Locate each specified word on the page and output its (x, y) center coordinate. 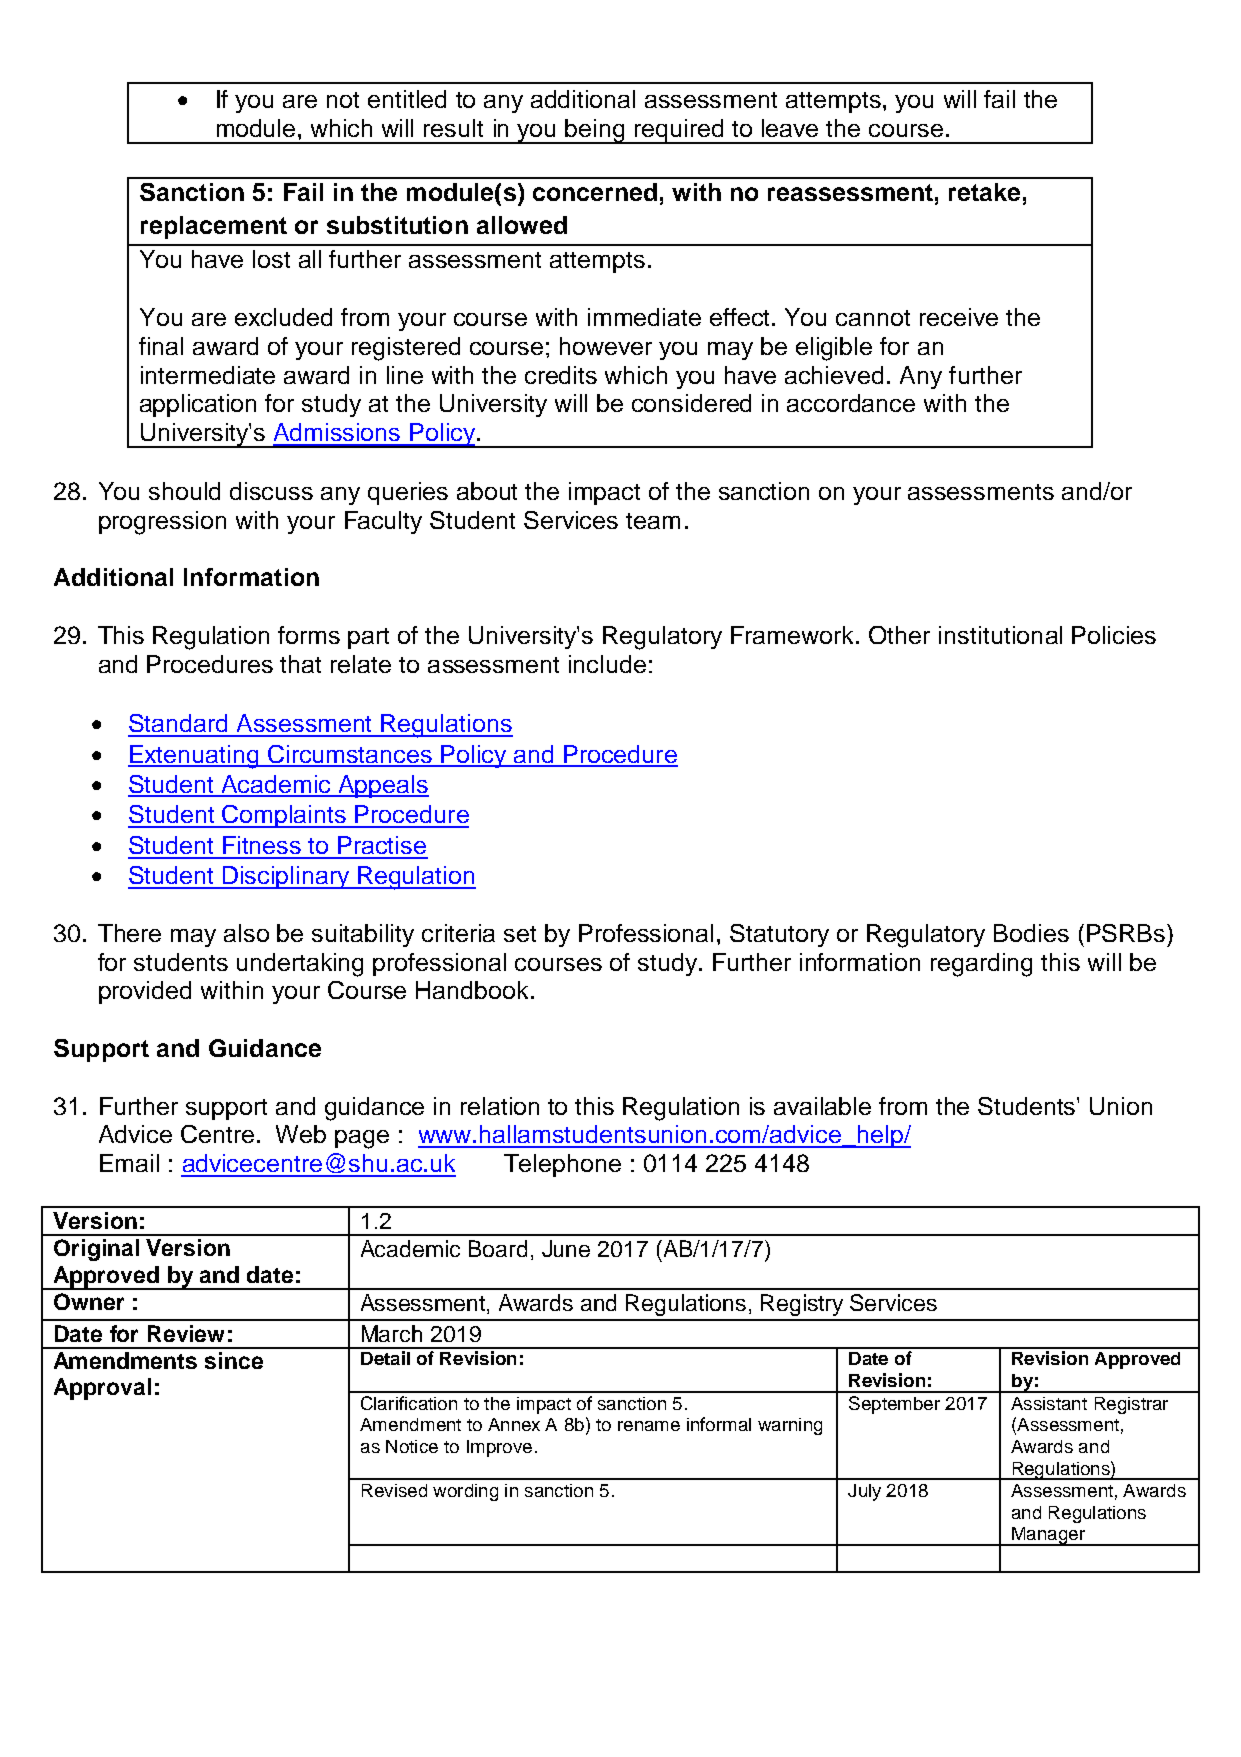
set (520, 934)
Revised (394, 1490)
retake (984, 192)
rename (649, 1426)
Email (129, 1163)
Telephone (562, 1165)
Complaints (285, 816)
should (184, 491)
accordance (851, 403)
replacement (214, 227)
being (596, 131)
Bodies (1031, 933)
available (822, 1106)
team (653, 521)
